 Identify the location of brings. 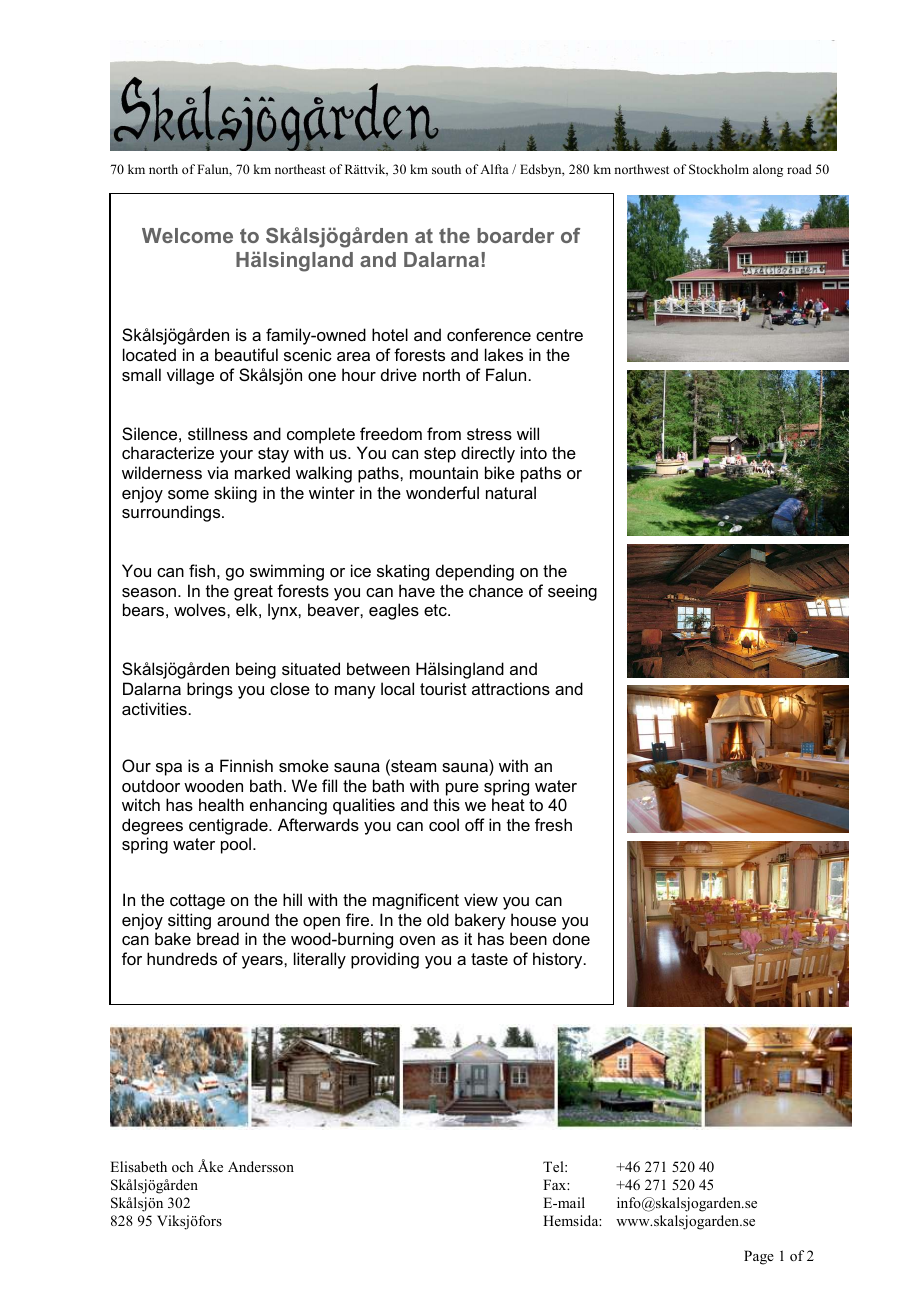
(210, 690).
